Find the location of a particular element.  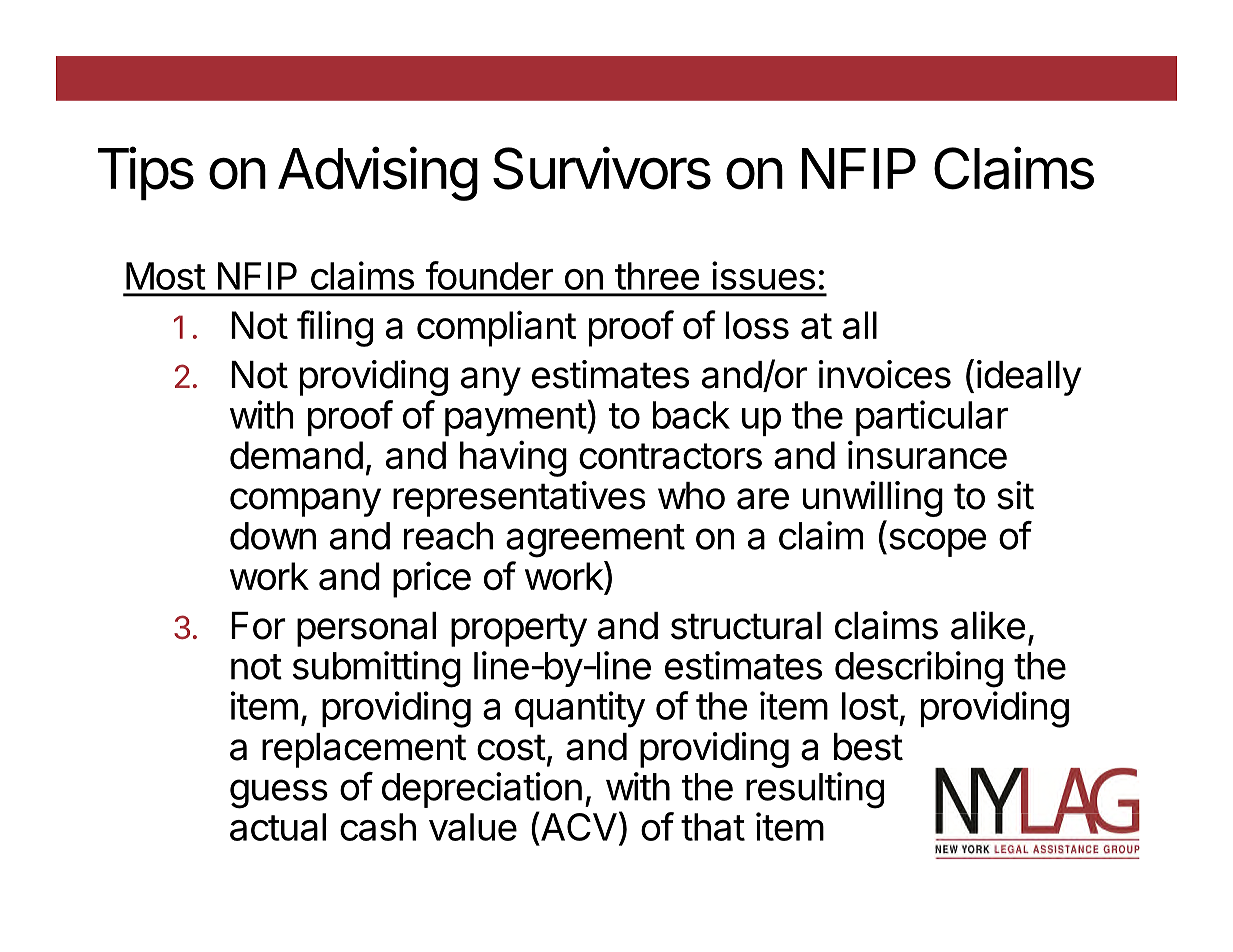

guess is located at coordinates (279, 794).
